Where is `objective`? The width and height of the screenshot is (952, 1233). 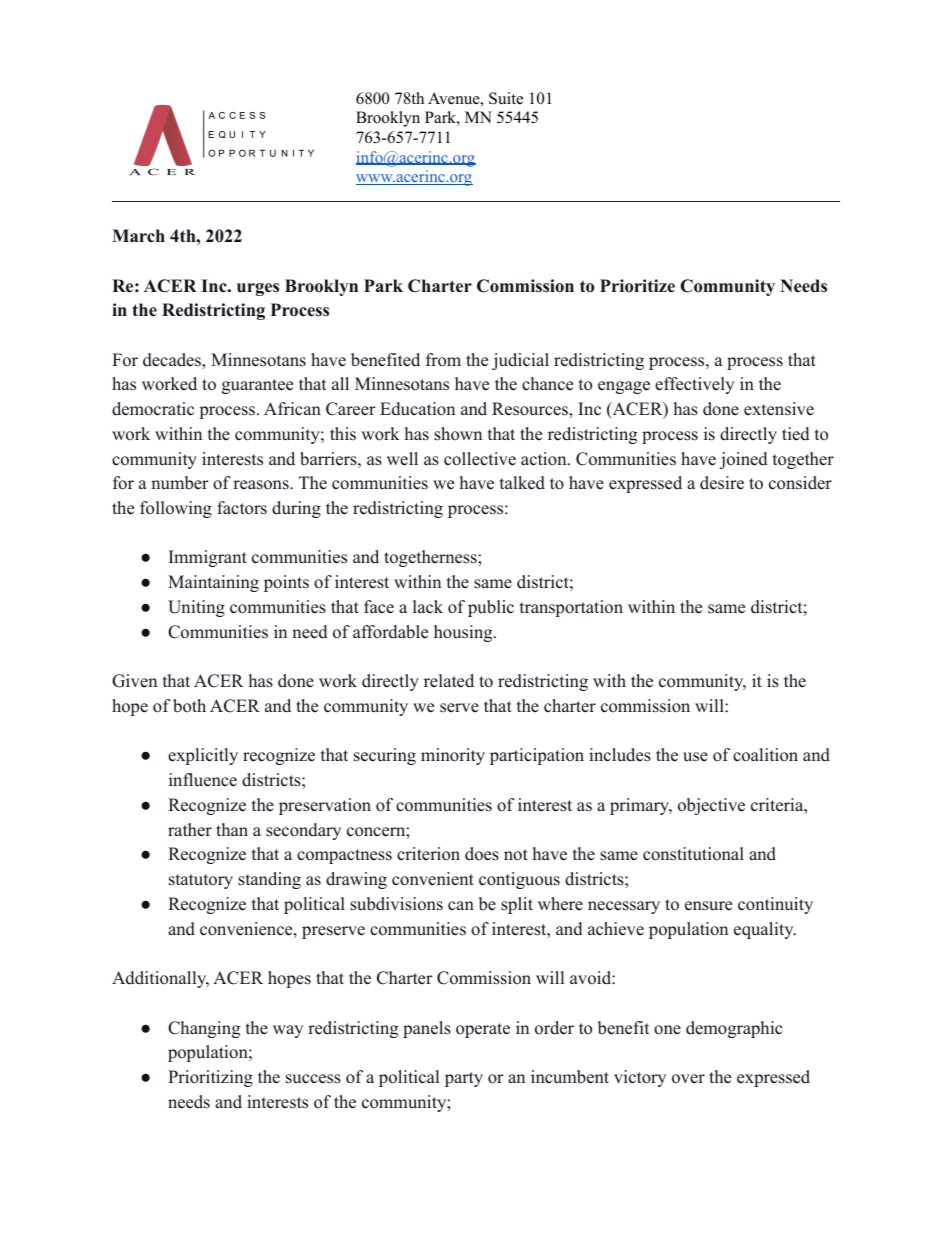
objective is located at coordinates (711, 806).
